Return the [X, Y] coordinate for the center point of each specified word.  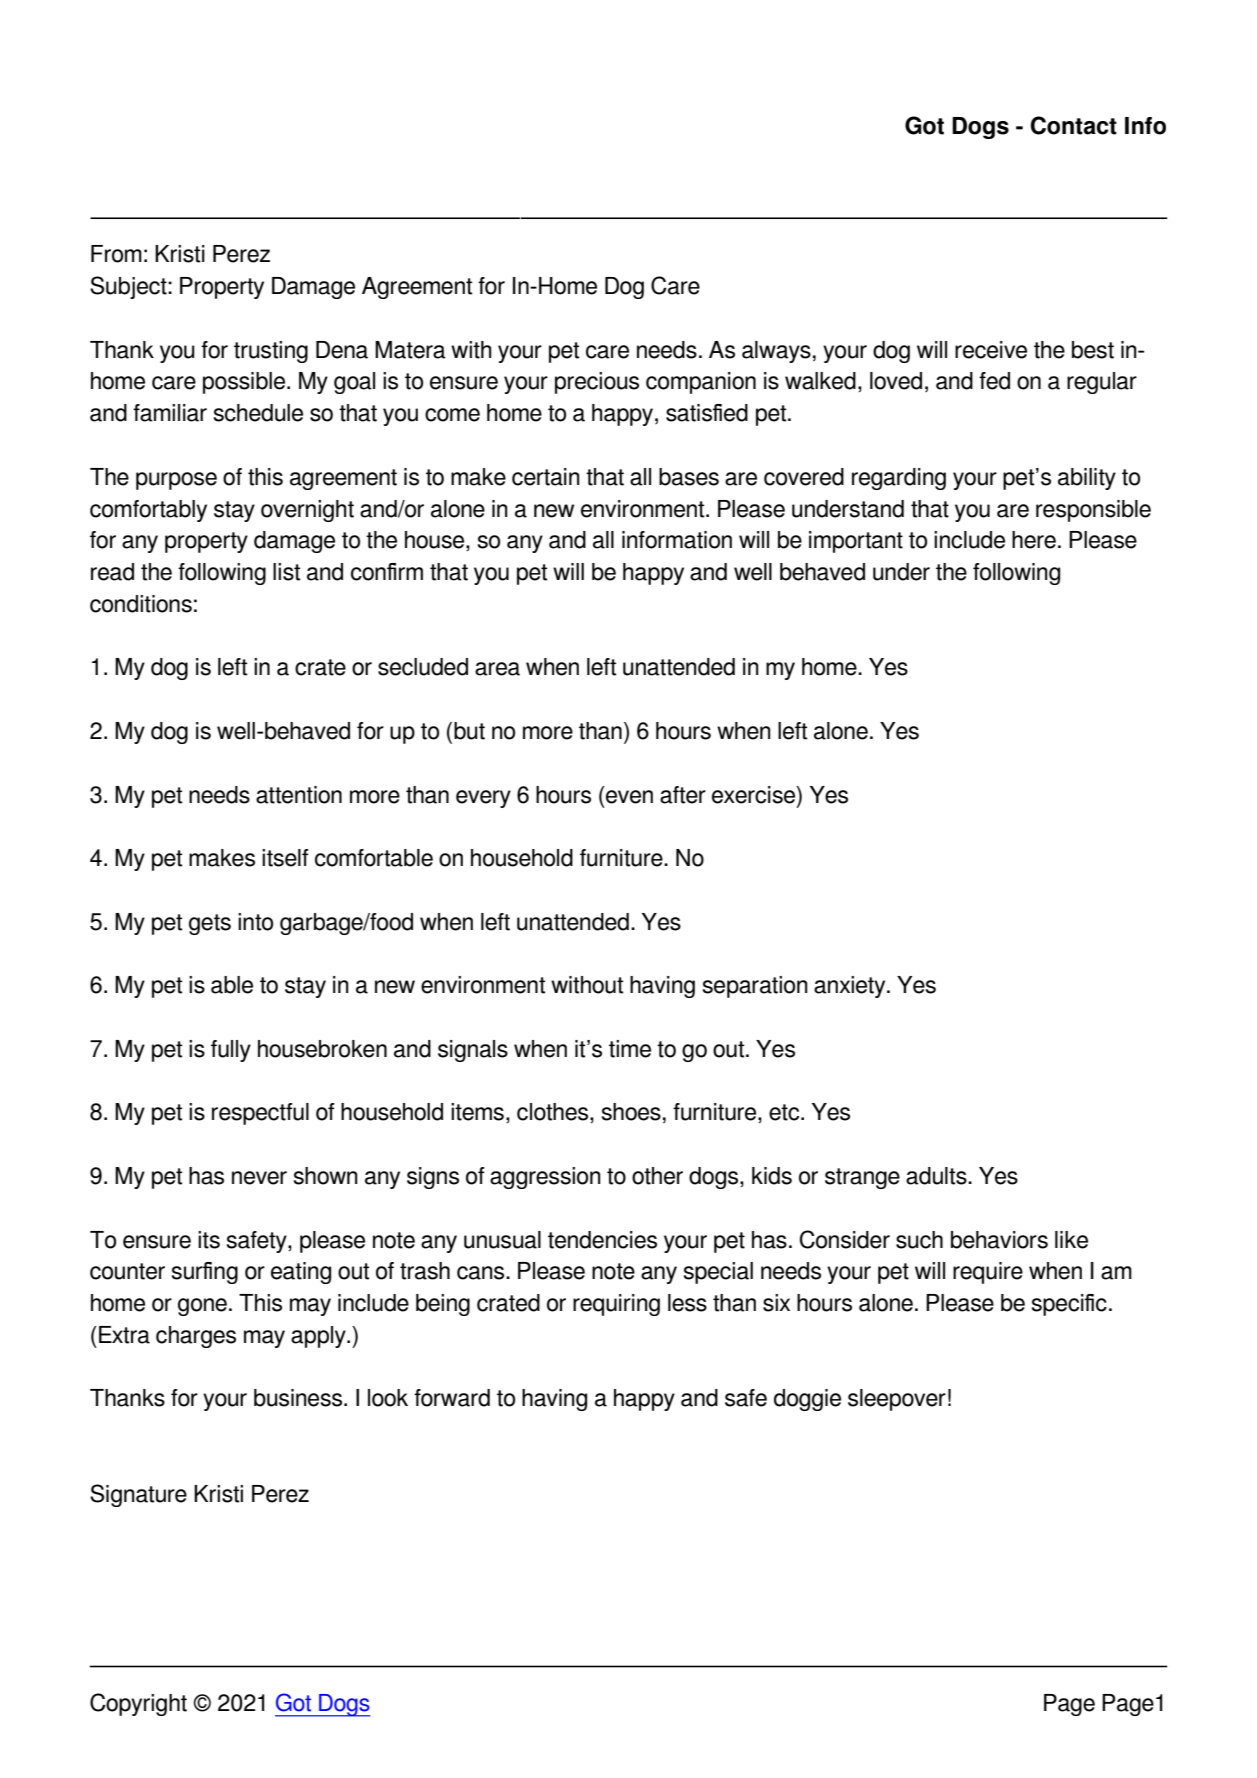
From [116, 254]
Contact [1074, 125]
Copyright [138, 1704]
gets [210, 924]
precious [597, 383]
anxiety [851, 987]
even [629, 797]
